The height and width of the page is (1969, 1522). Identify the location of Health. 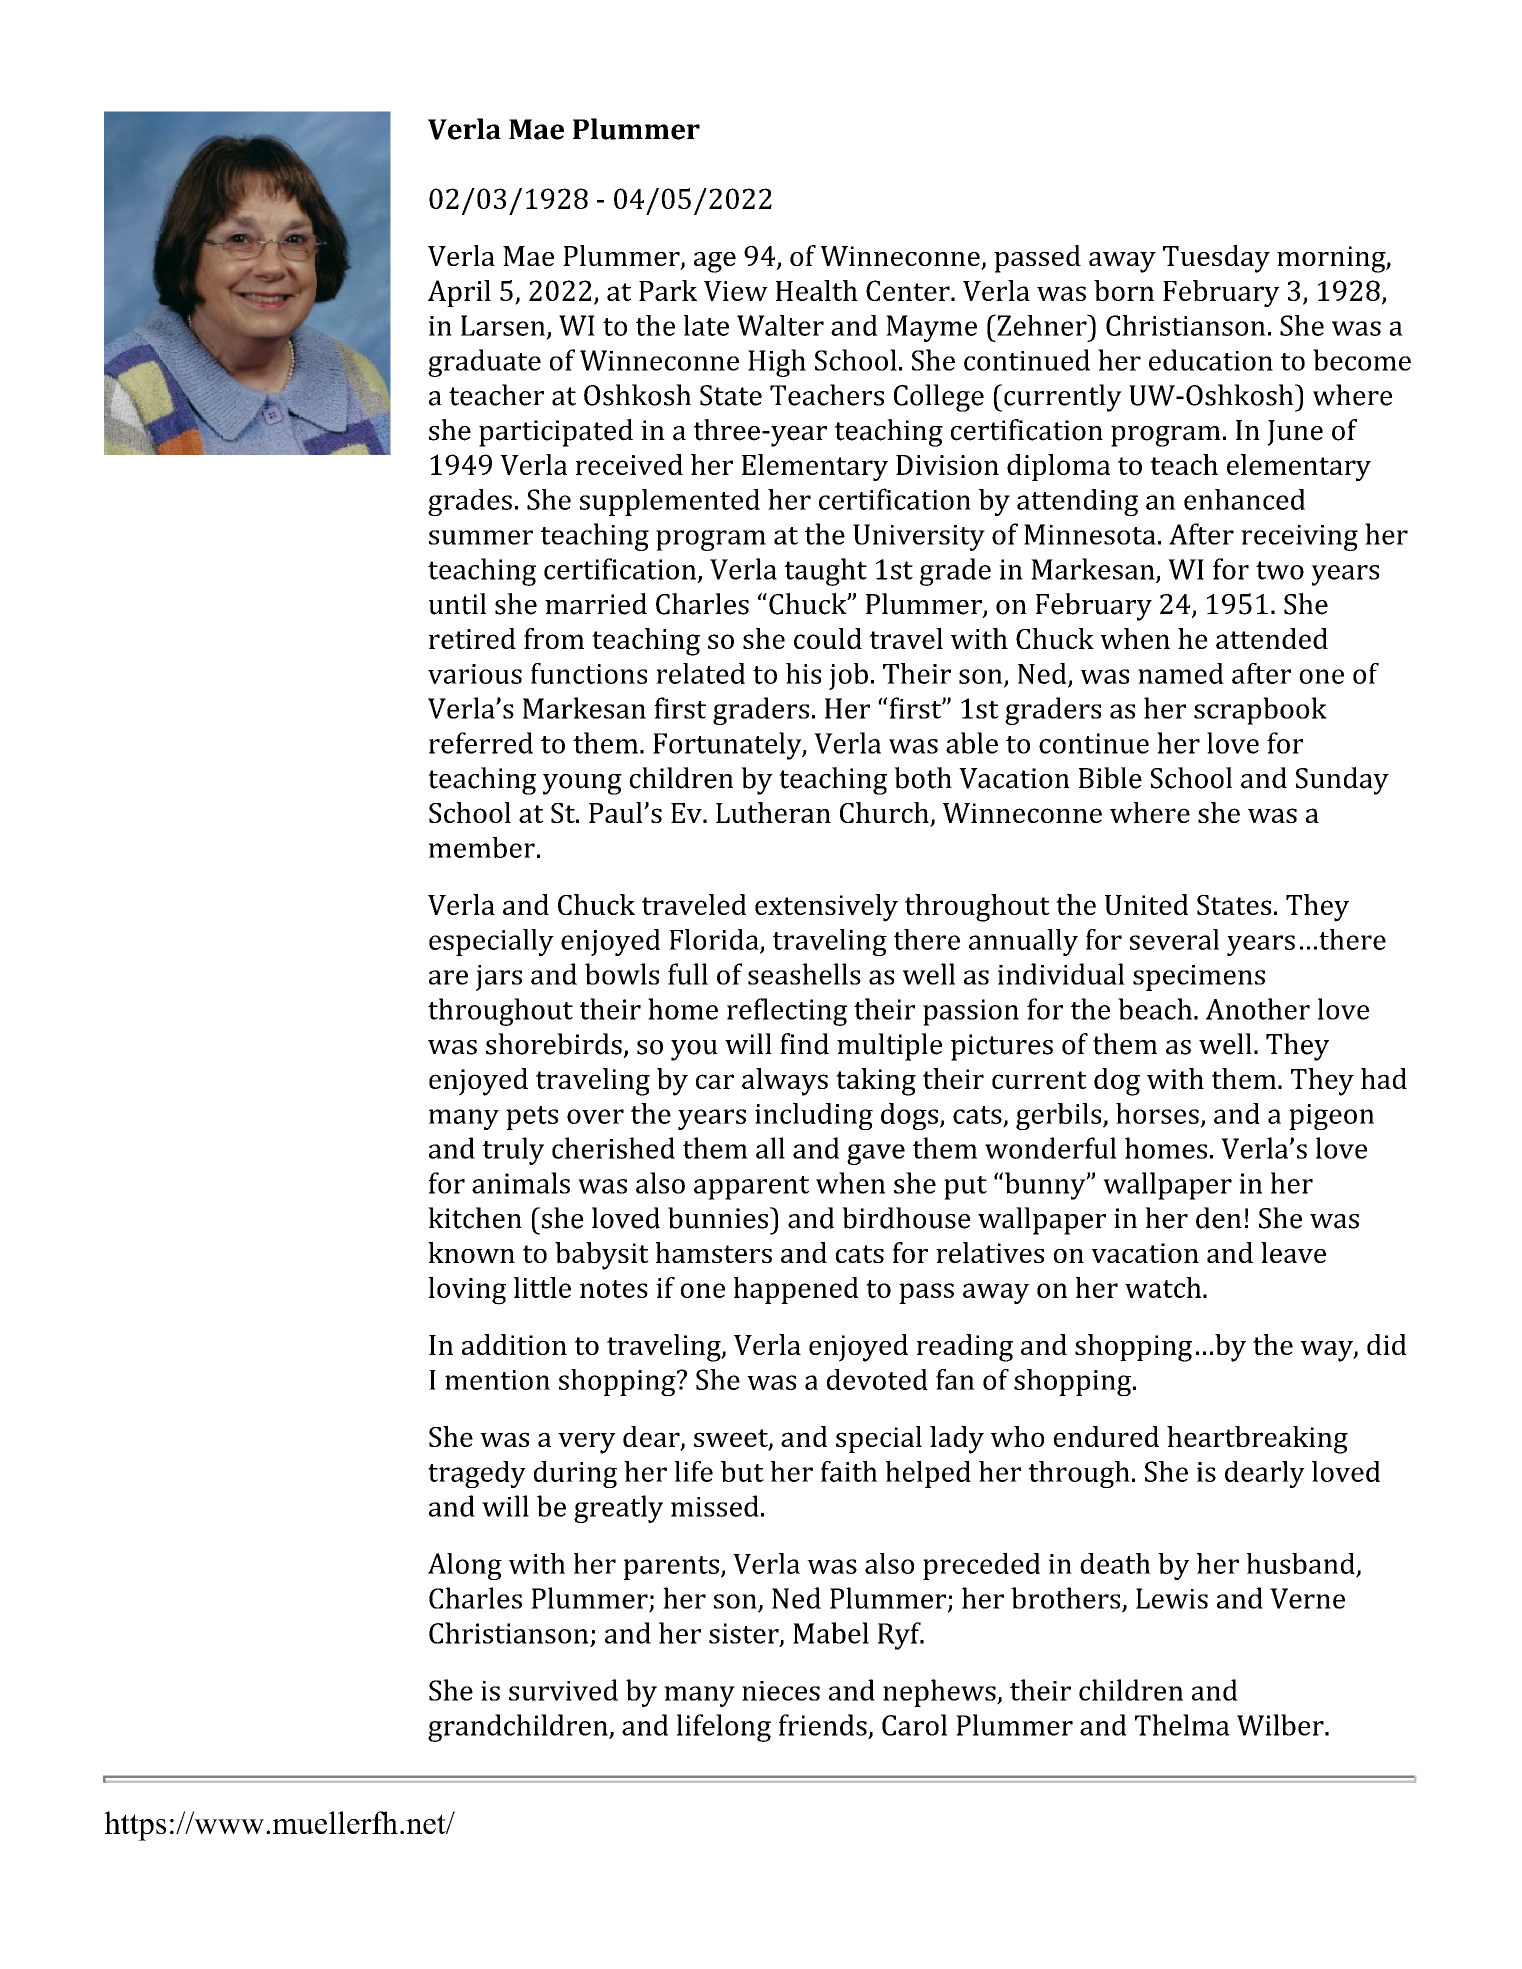
(817, 290).
